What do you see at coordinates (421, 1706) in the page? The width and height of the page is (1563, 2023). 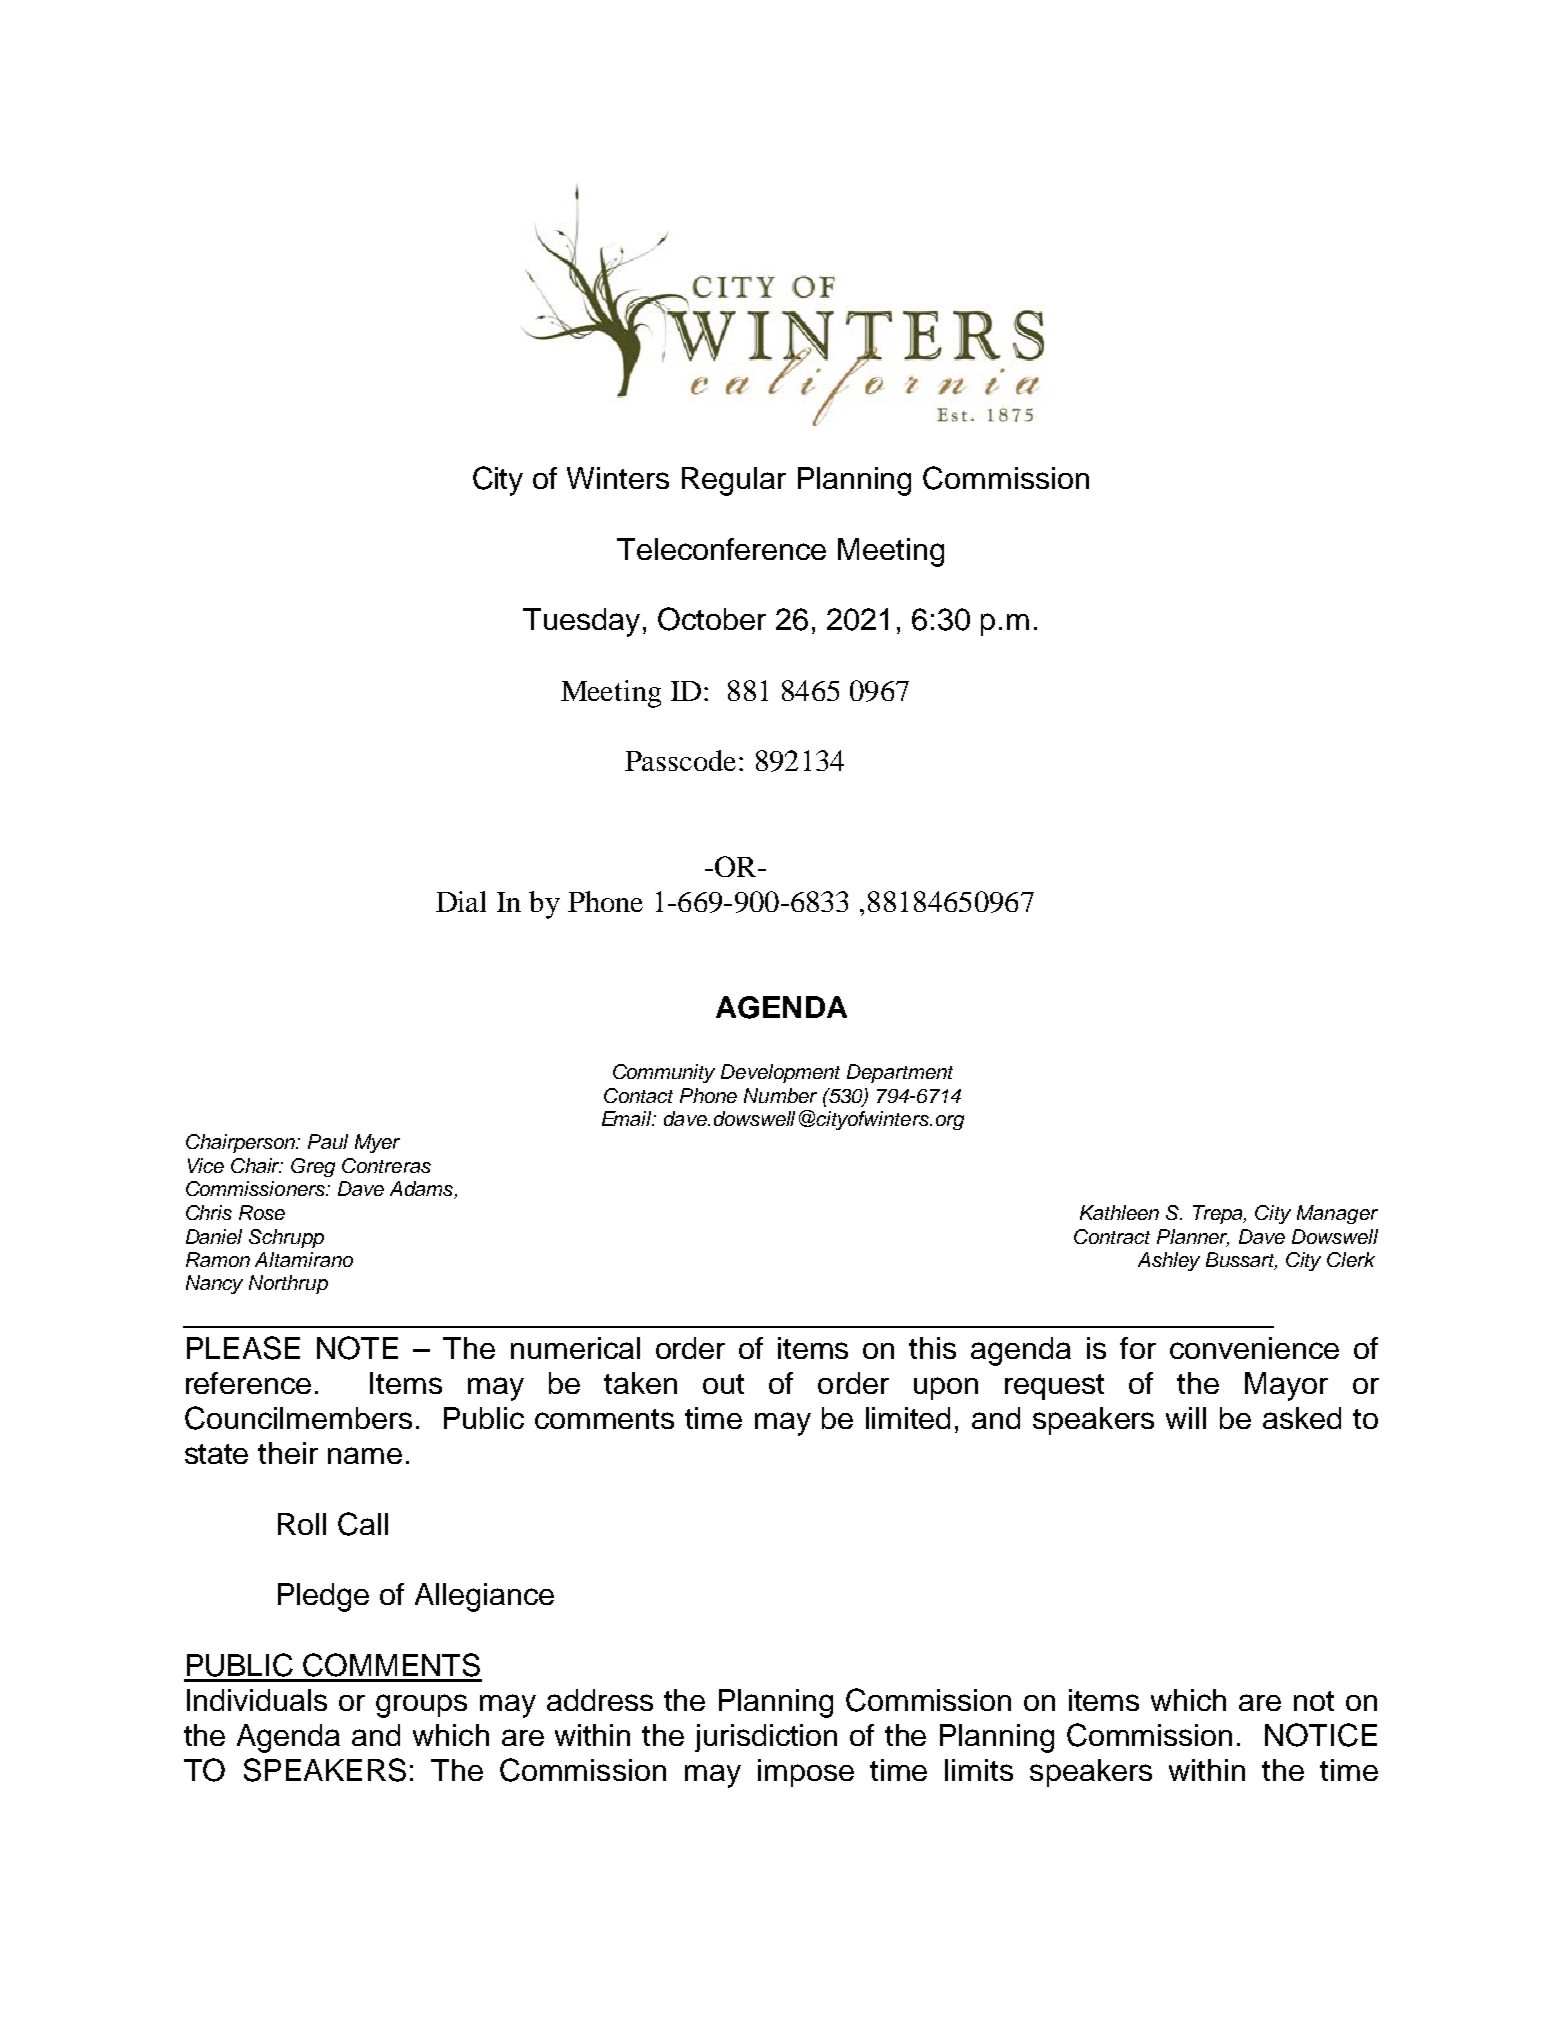 I see `groups` at bounding box center [421, 1706].
